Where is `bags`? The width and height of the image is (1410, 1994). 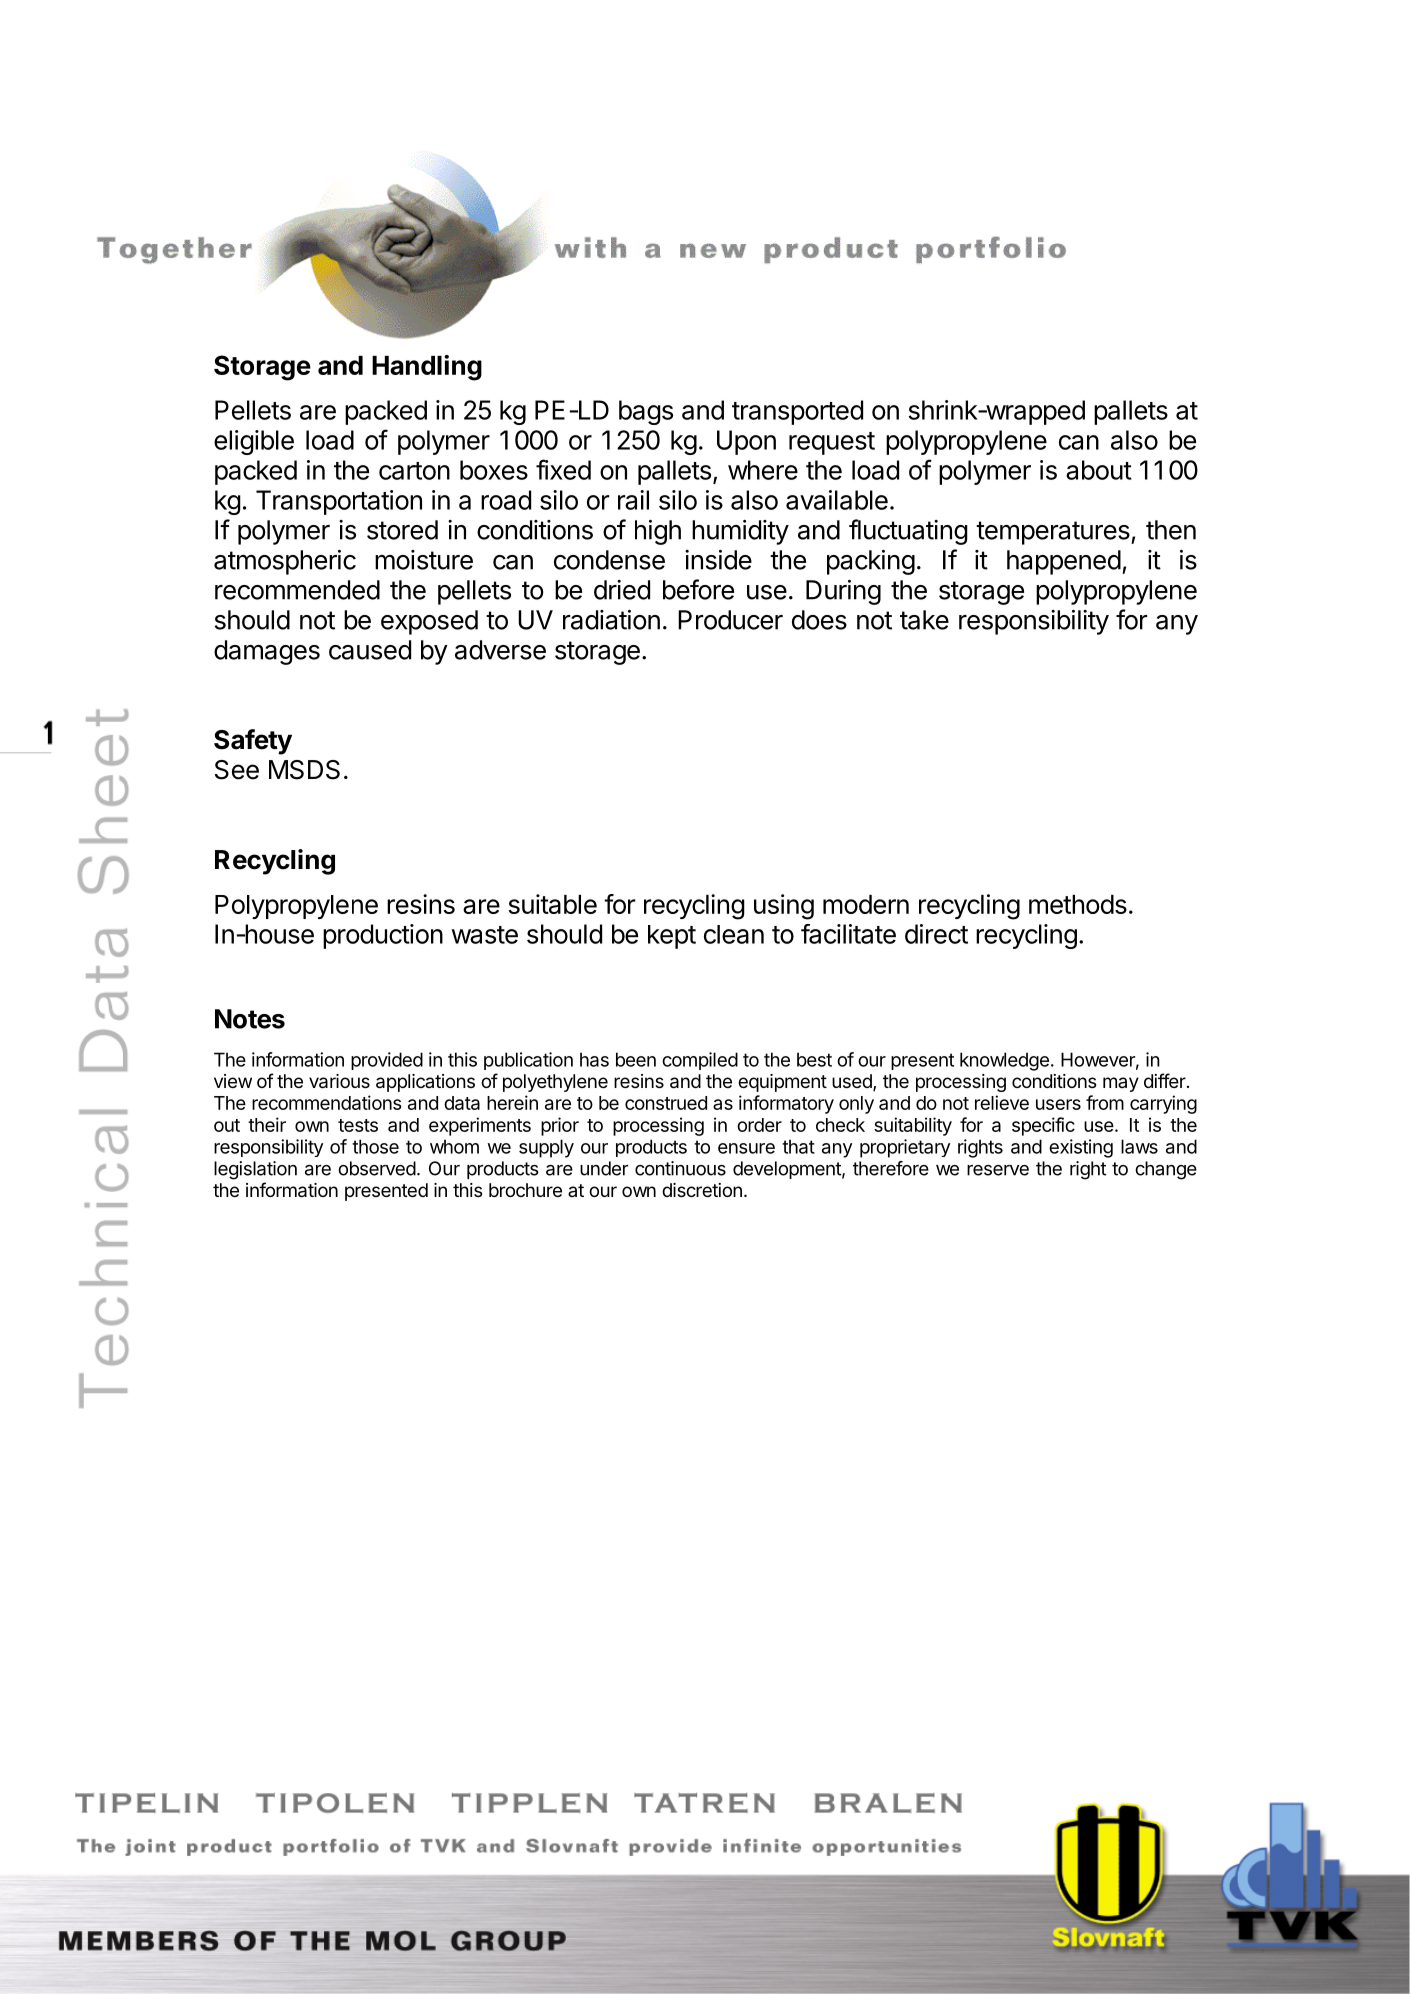 bags is located at coordinates (646, 412).
